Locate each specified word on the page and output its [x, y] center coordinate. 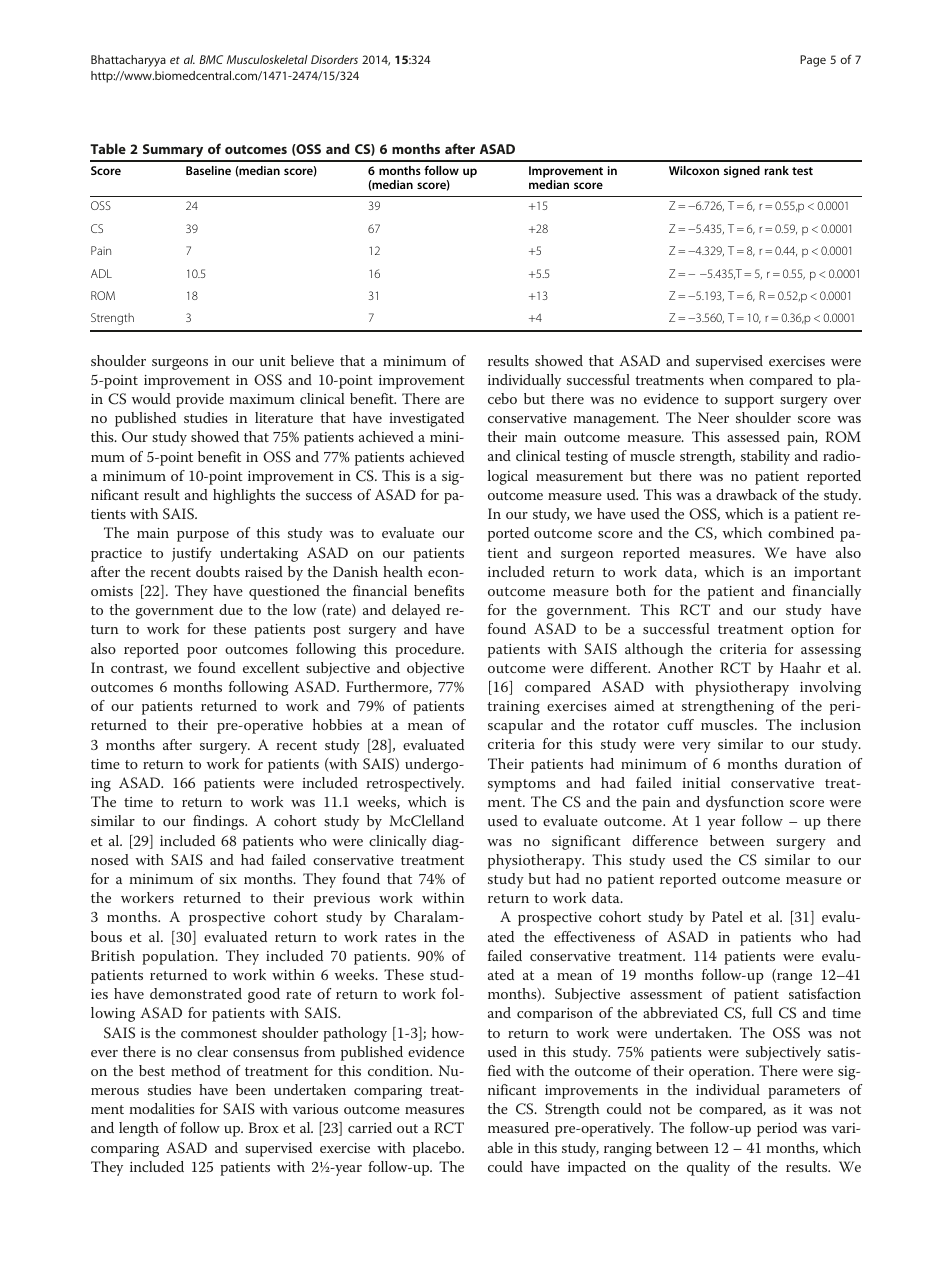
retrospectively [415, 784]
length [139, 1129]
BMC [211, 59]
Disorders [334, 59]
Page [813, 61]
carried [370, 1127]
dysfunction [745, 803]
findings [220, 822]
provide [200, 400]
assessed [753, 436]
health [403, 571]
